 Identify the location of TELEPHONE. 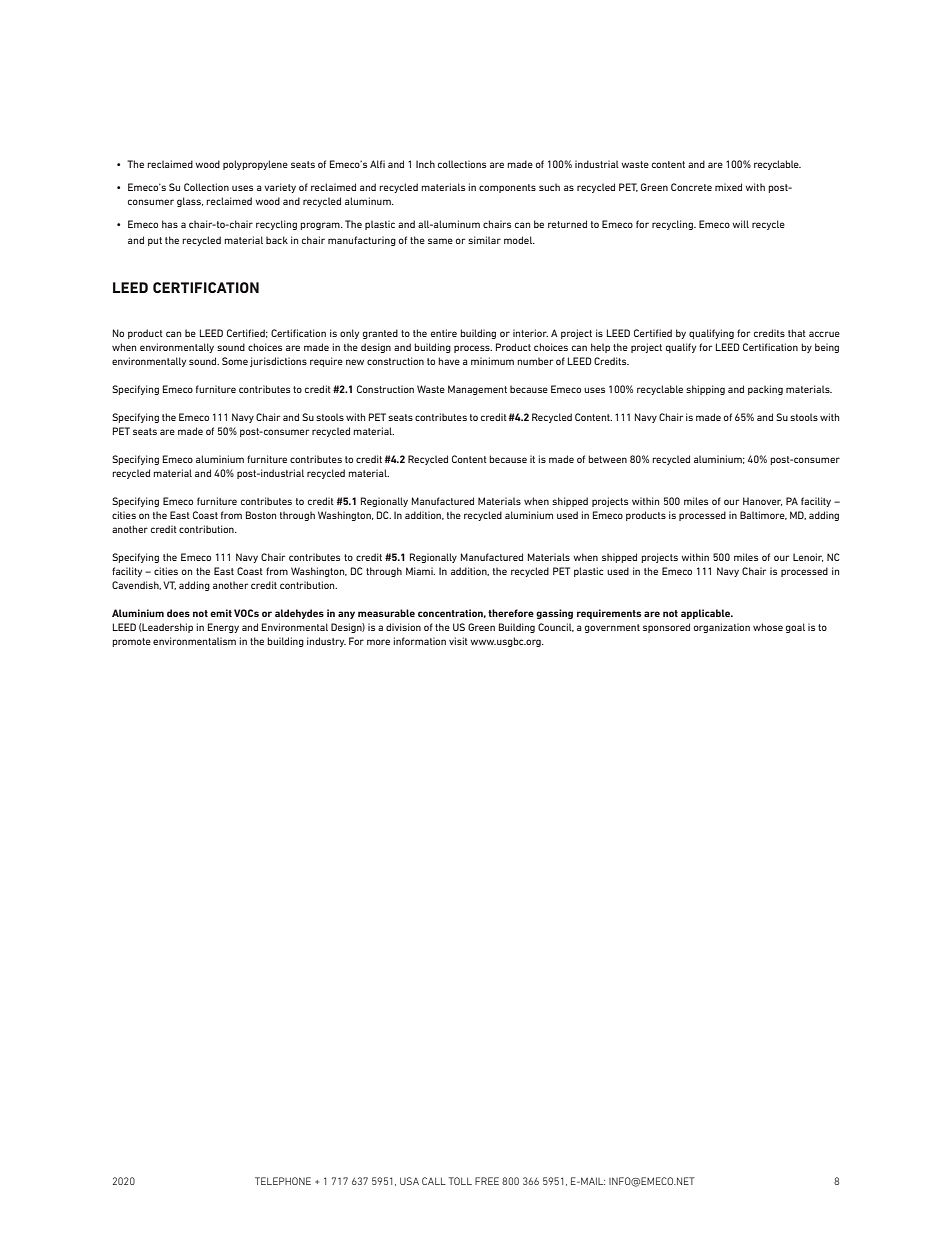
(283, 1181).
